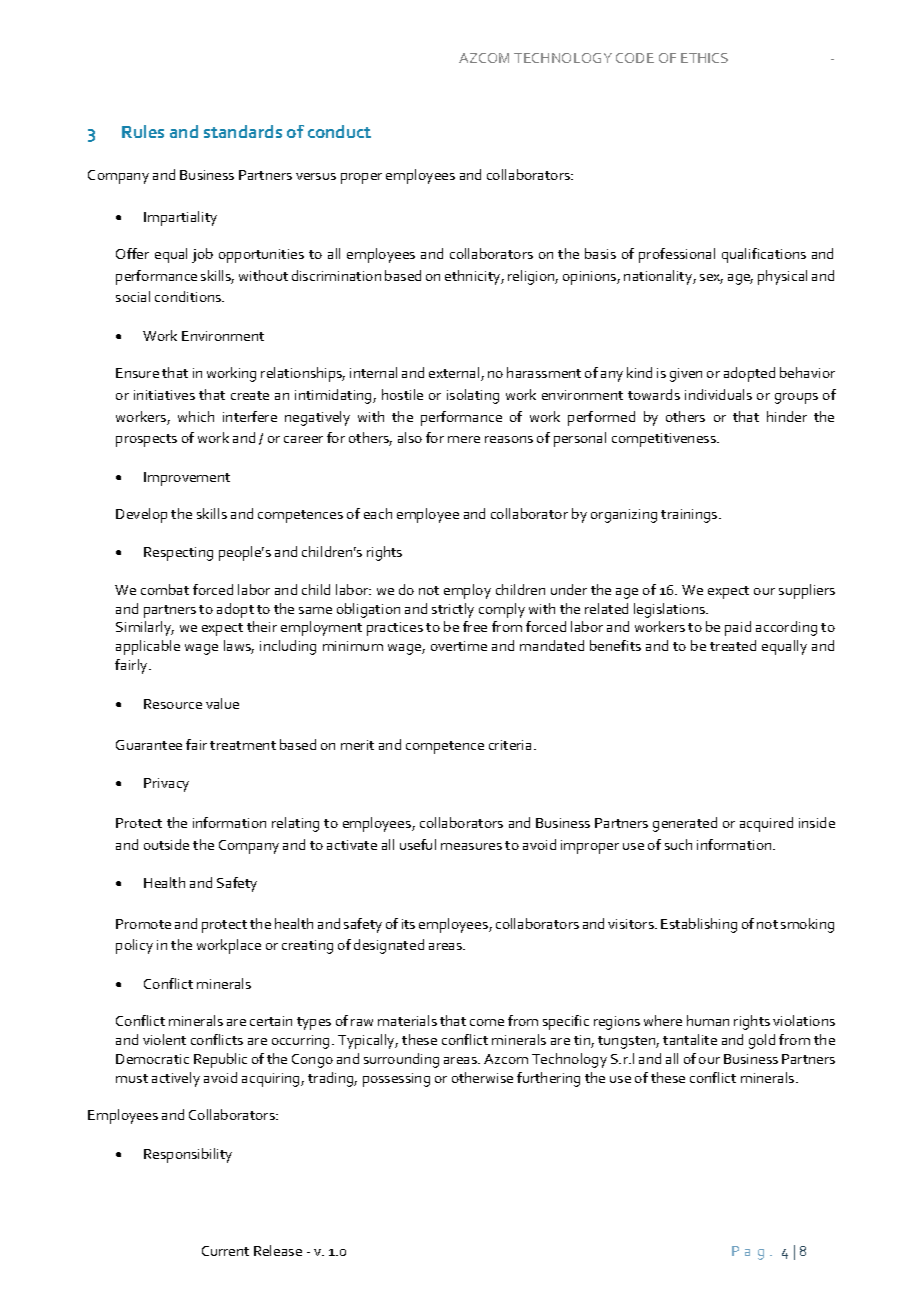 Image resolution: width=924 pixels, height=1308 pixels. Describe the element at coordinates (762, 1041) in the document. I see `gold` at that location.
